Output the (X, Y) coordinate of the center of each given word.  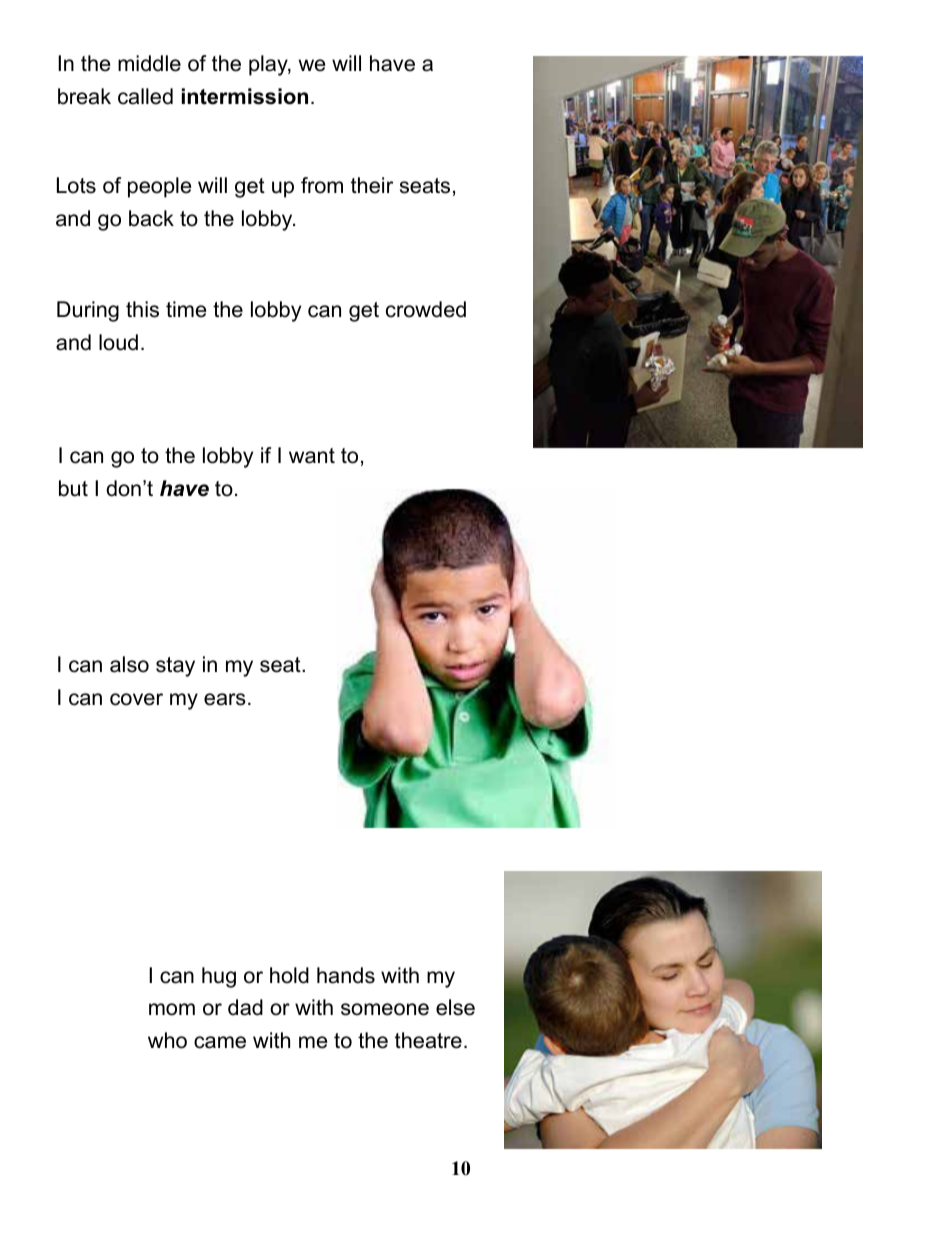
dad (245, 1007)
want (312, 456)
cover (136, 699)
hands (346, 975)
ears (225, 699)
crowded (426, 309)
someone (385, 1009)
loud (118, 342)
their (372, 185)
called (145, 96)
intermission (245, 96)
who (167, 1040)
